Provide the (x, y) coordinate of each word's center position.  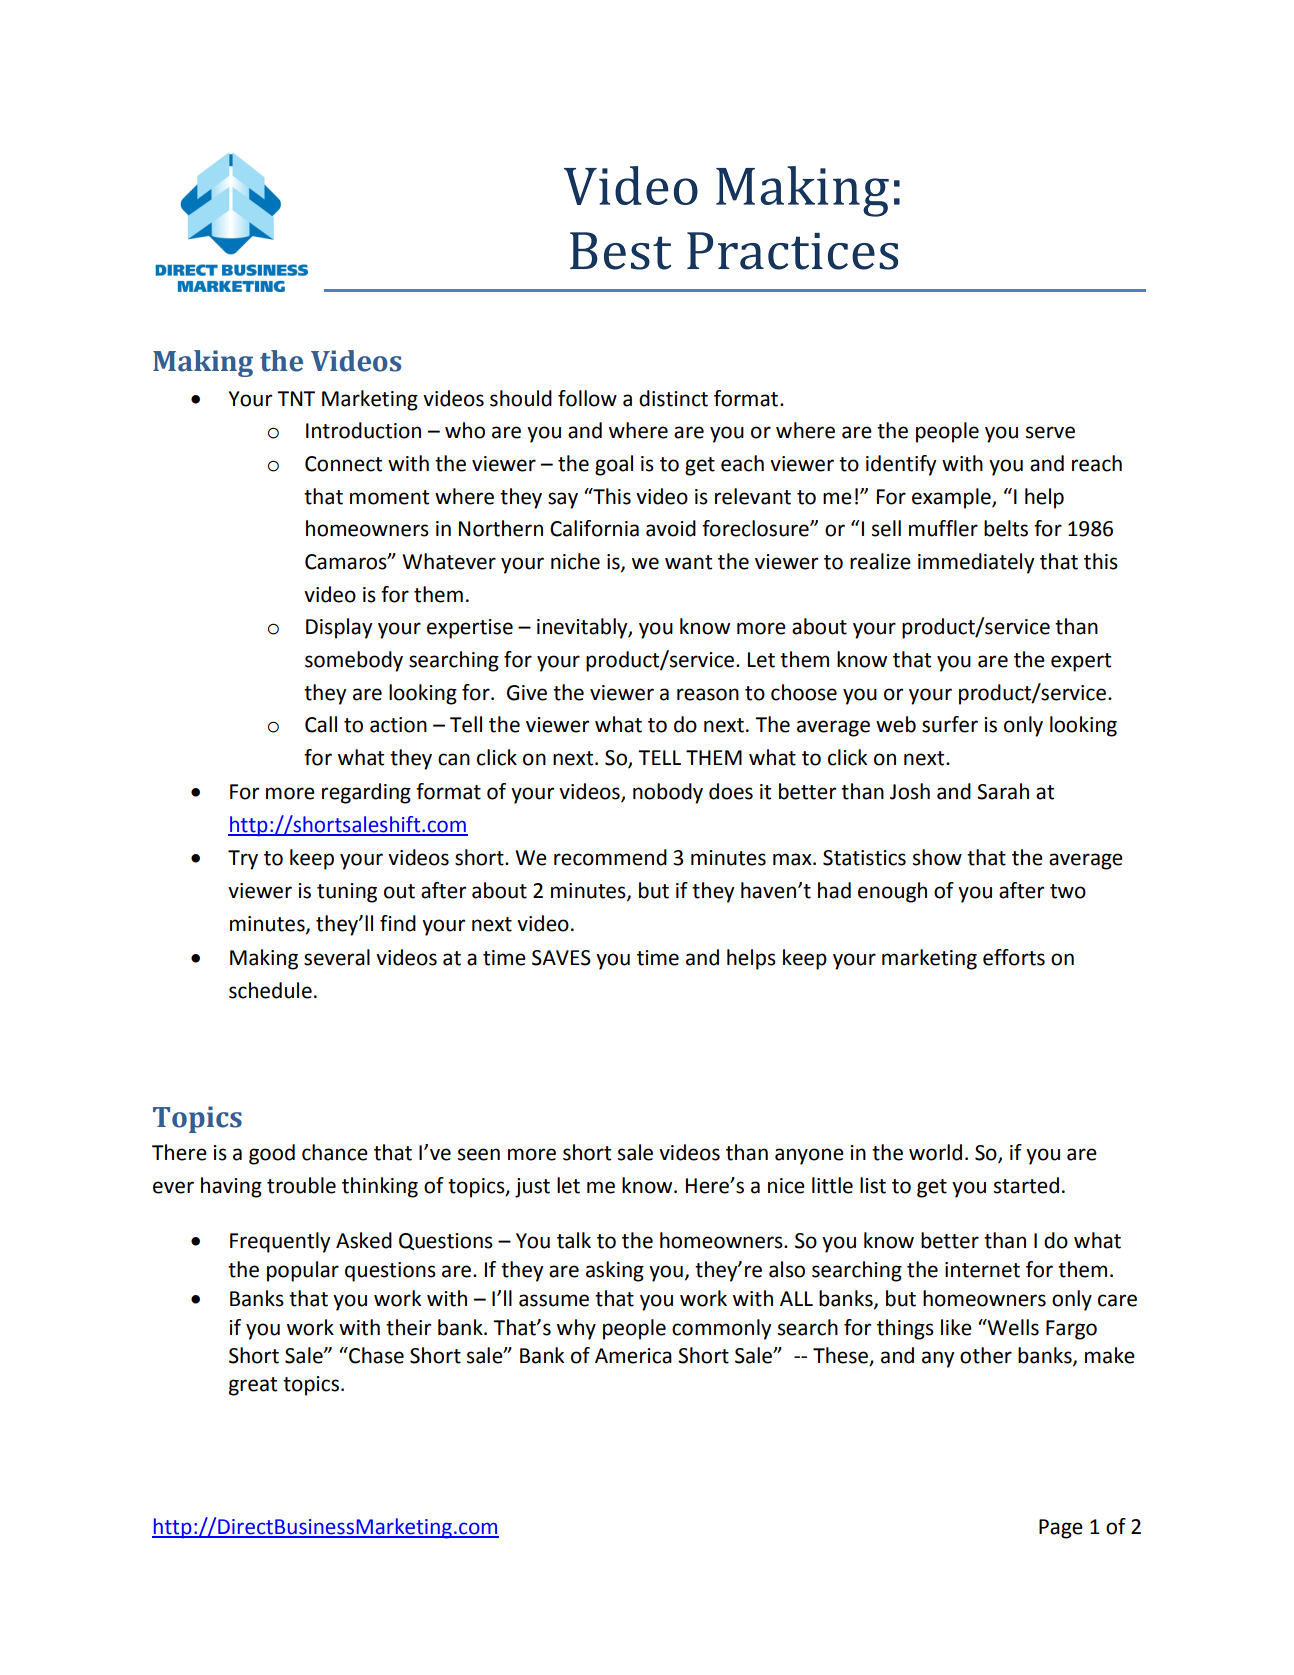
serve (1050, 432)
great (253, 1386)
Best (620, 251)
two (1068, 891)
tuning (347, 893)
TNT (296, 398)
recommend (610, 857)
